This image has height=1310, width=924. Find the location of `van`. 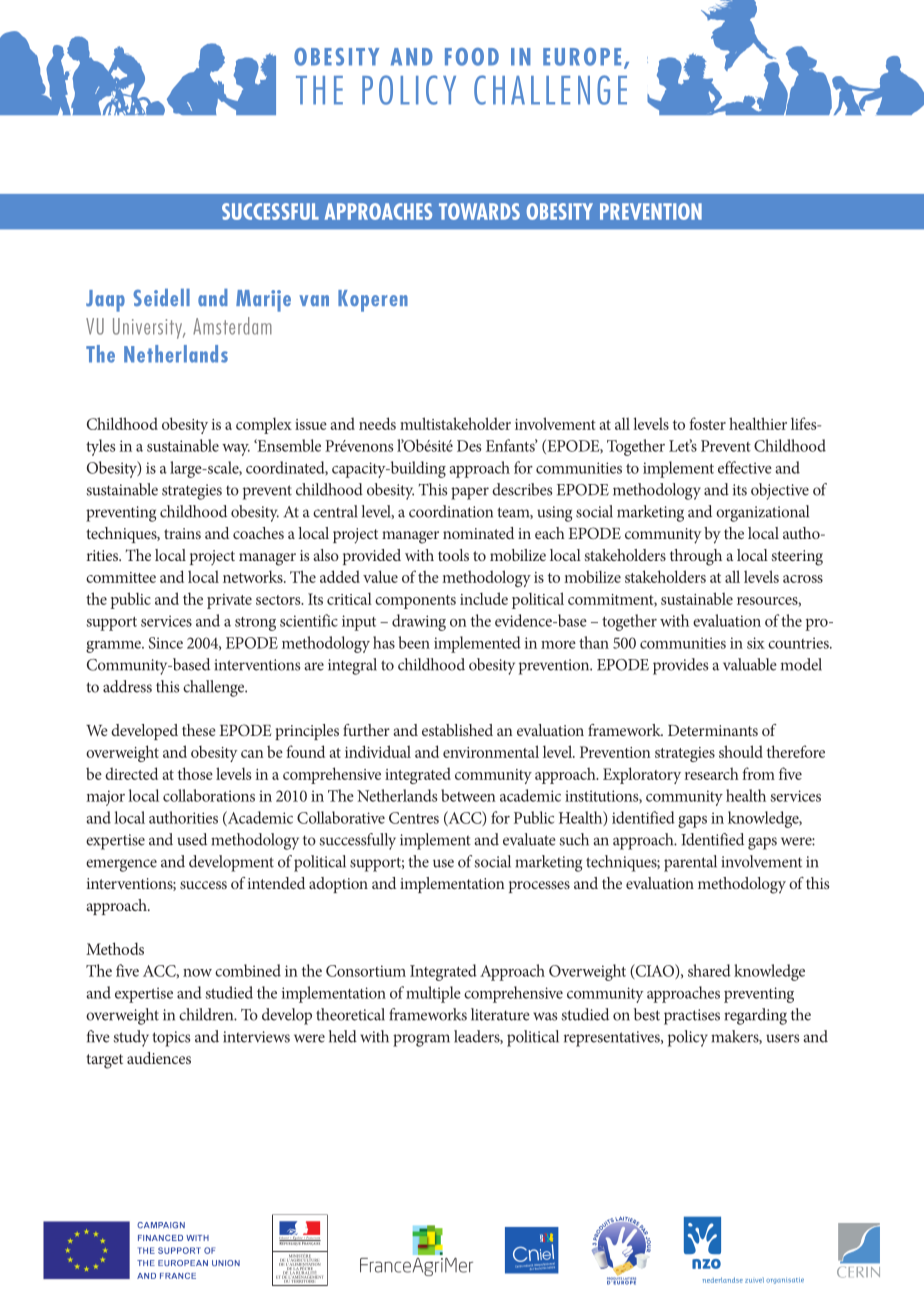

van is located at coordinates (314, 300).
